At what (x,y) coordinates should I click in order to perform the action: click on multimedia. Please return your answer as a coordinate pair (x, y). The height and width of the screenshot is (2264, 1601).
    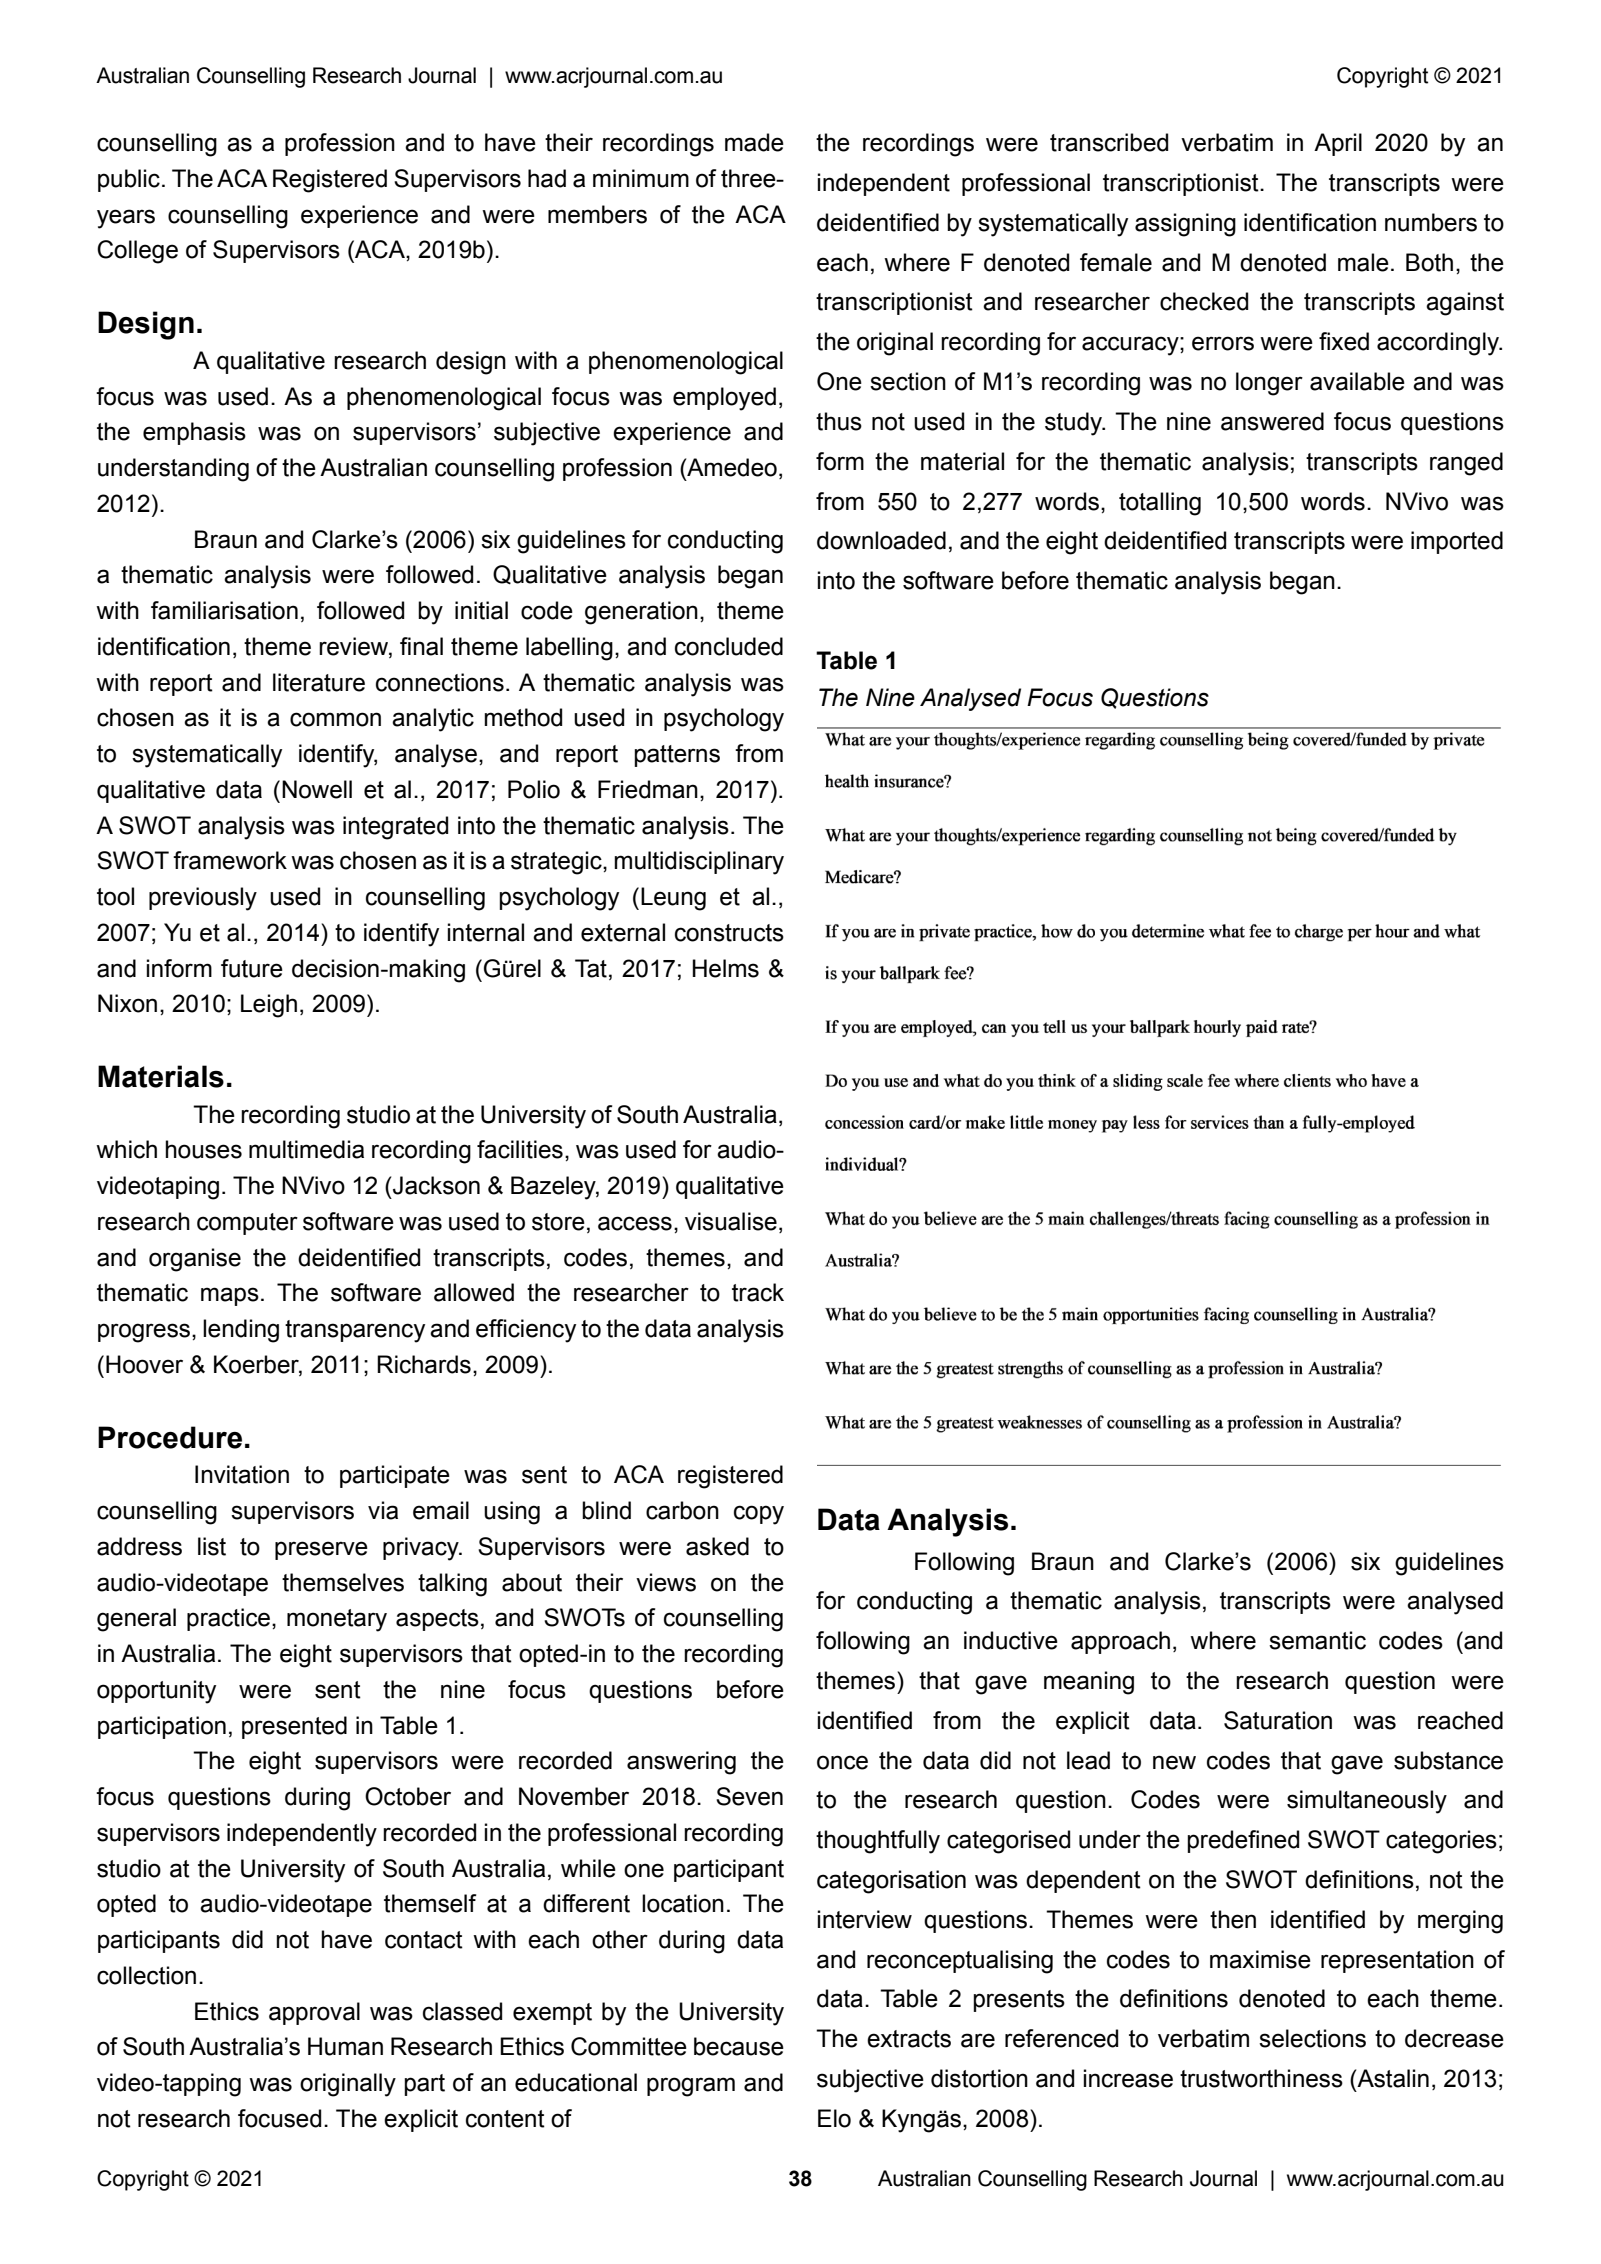
    Looking at the image, I should click on (306, 1149).
